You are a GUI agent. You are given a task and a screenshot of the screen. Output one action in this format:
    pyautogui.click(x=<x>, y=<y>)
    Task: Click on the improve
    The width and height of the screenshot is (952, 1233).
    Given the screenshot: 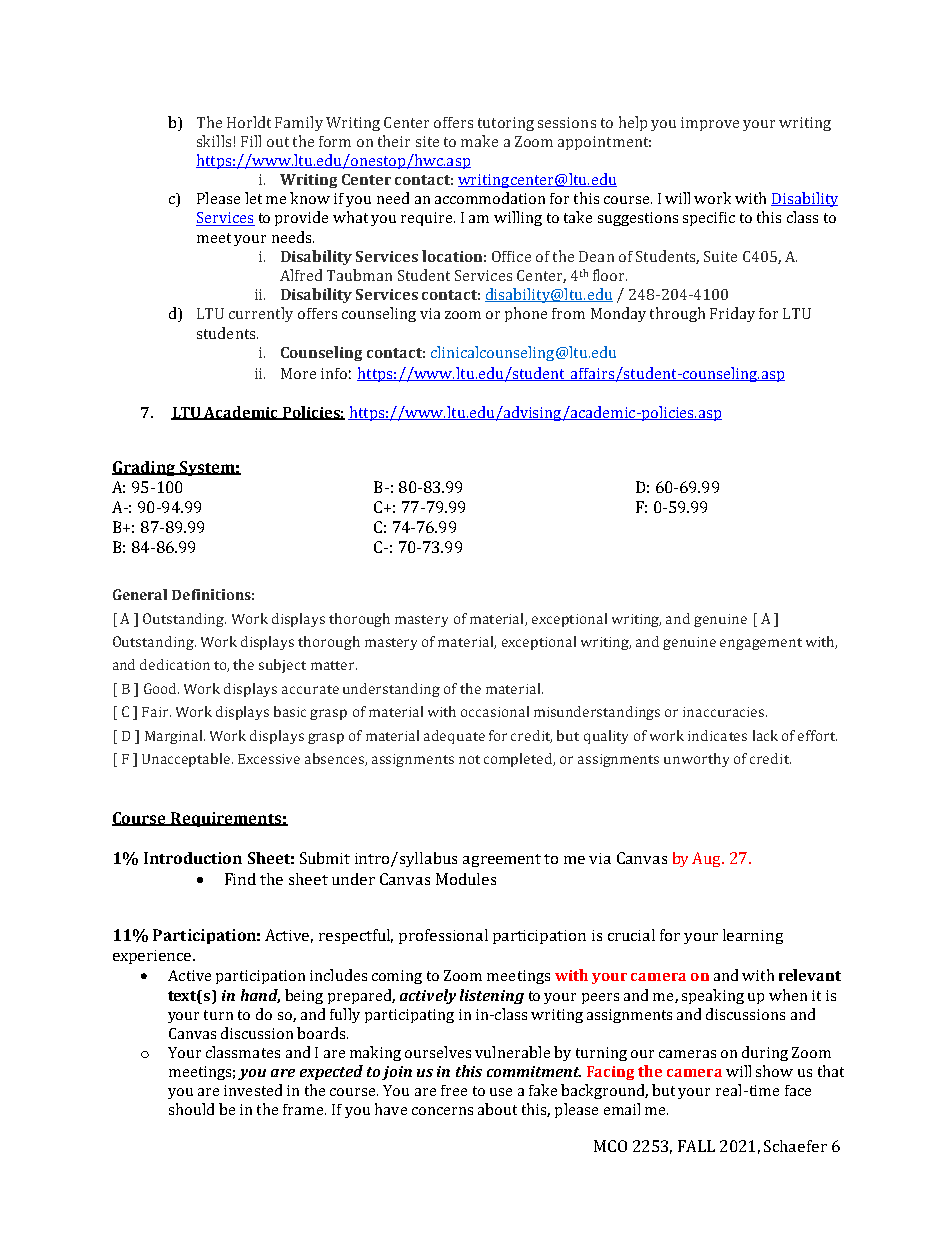 What is the action you would take?
    pyautogui.click(x=710, y=124)
